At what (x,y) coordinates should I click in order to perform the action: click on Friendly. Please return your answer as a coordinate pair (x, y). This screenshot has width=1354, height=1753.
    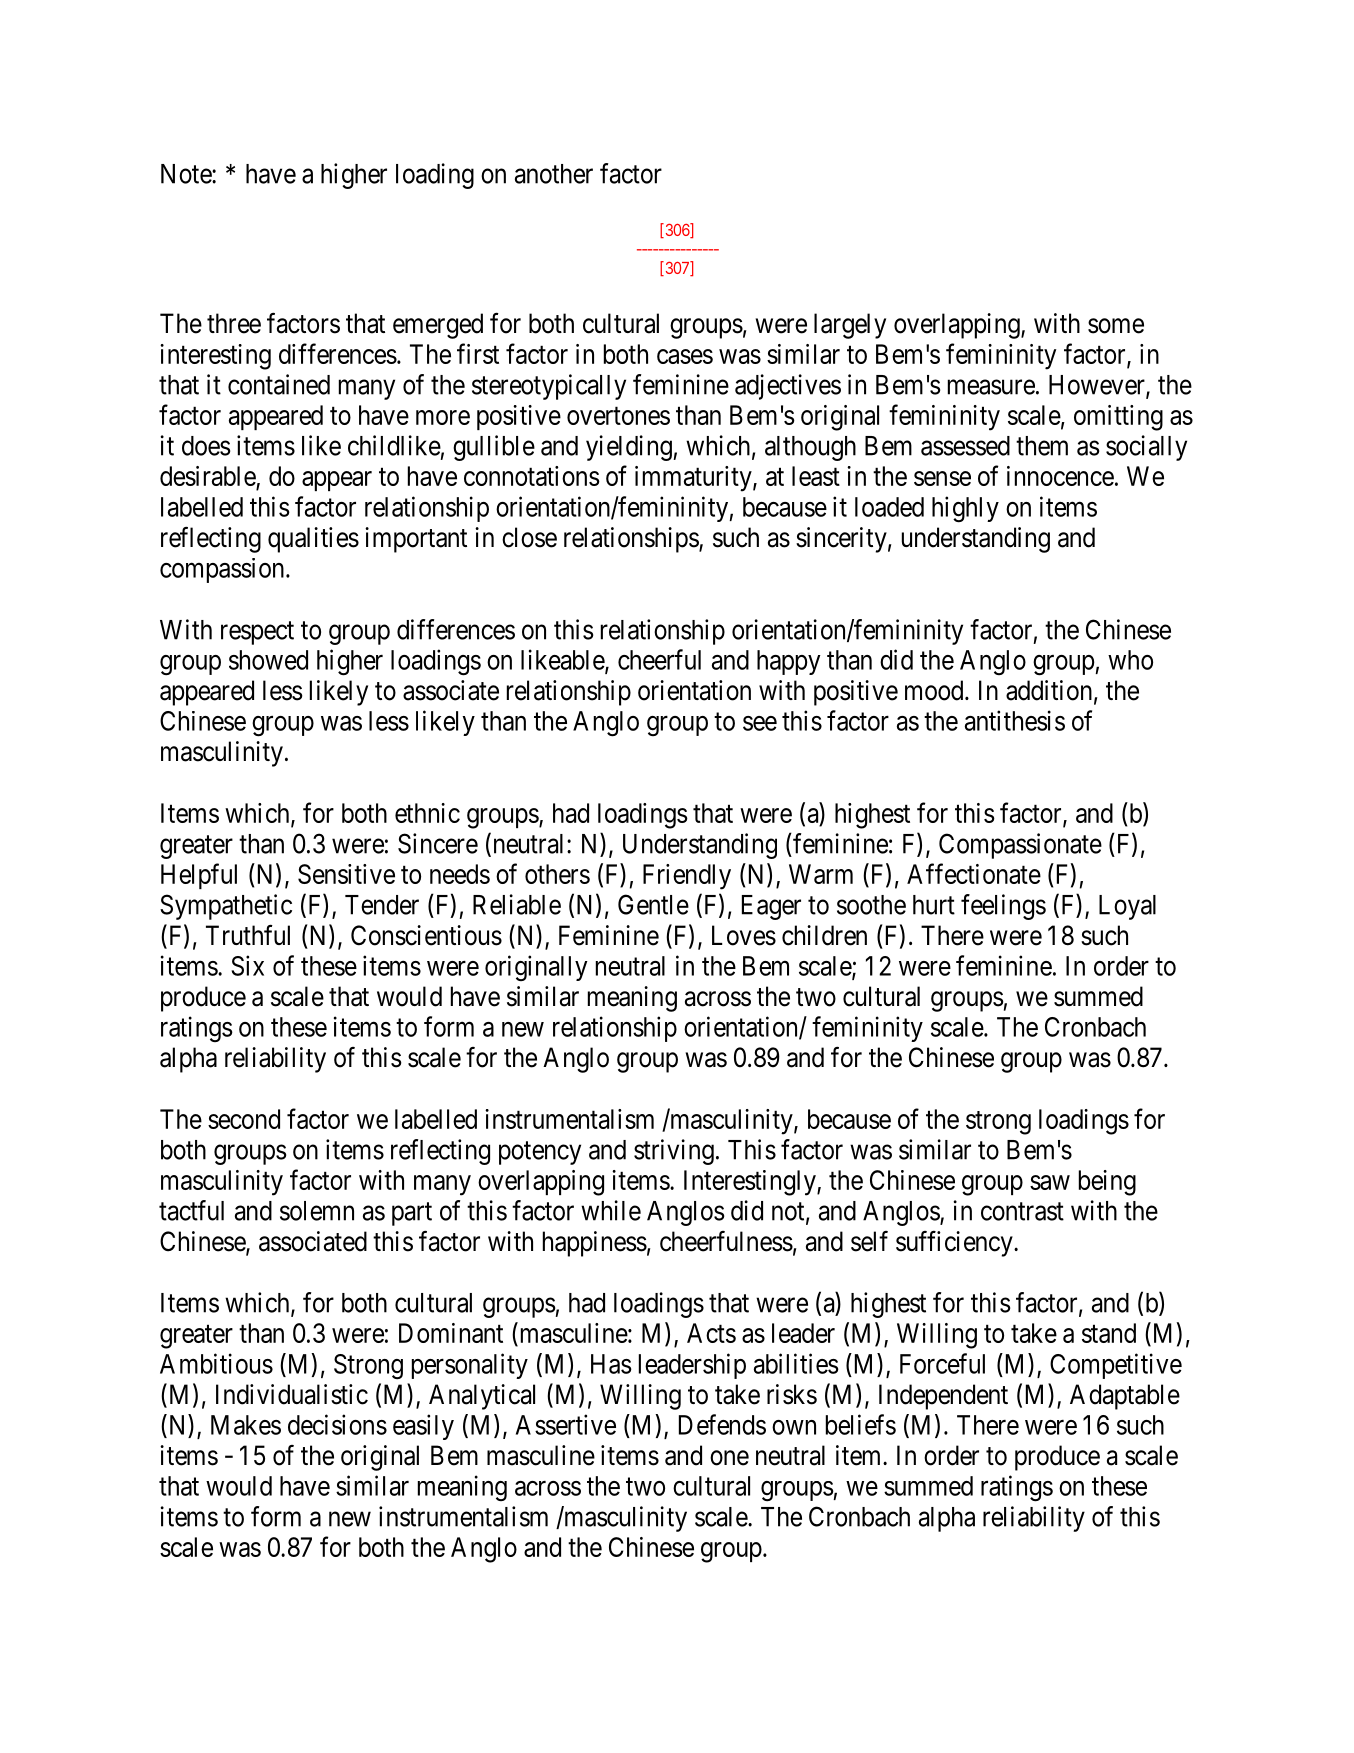
    Looking at the image, I should click on (687, 877).
